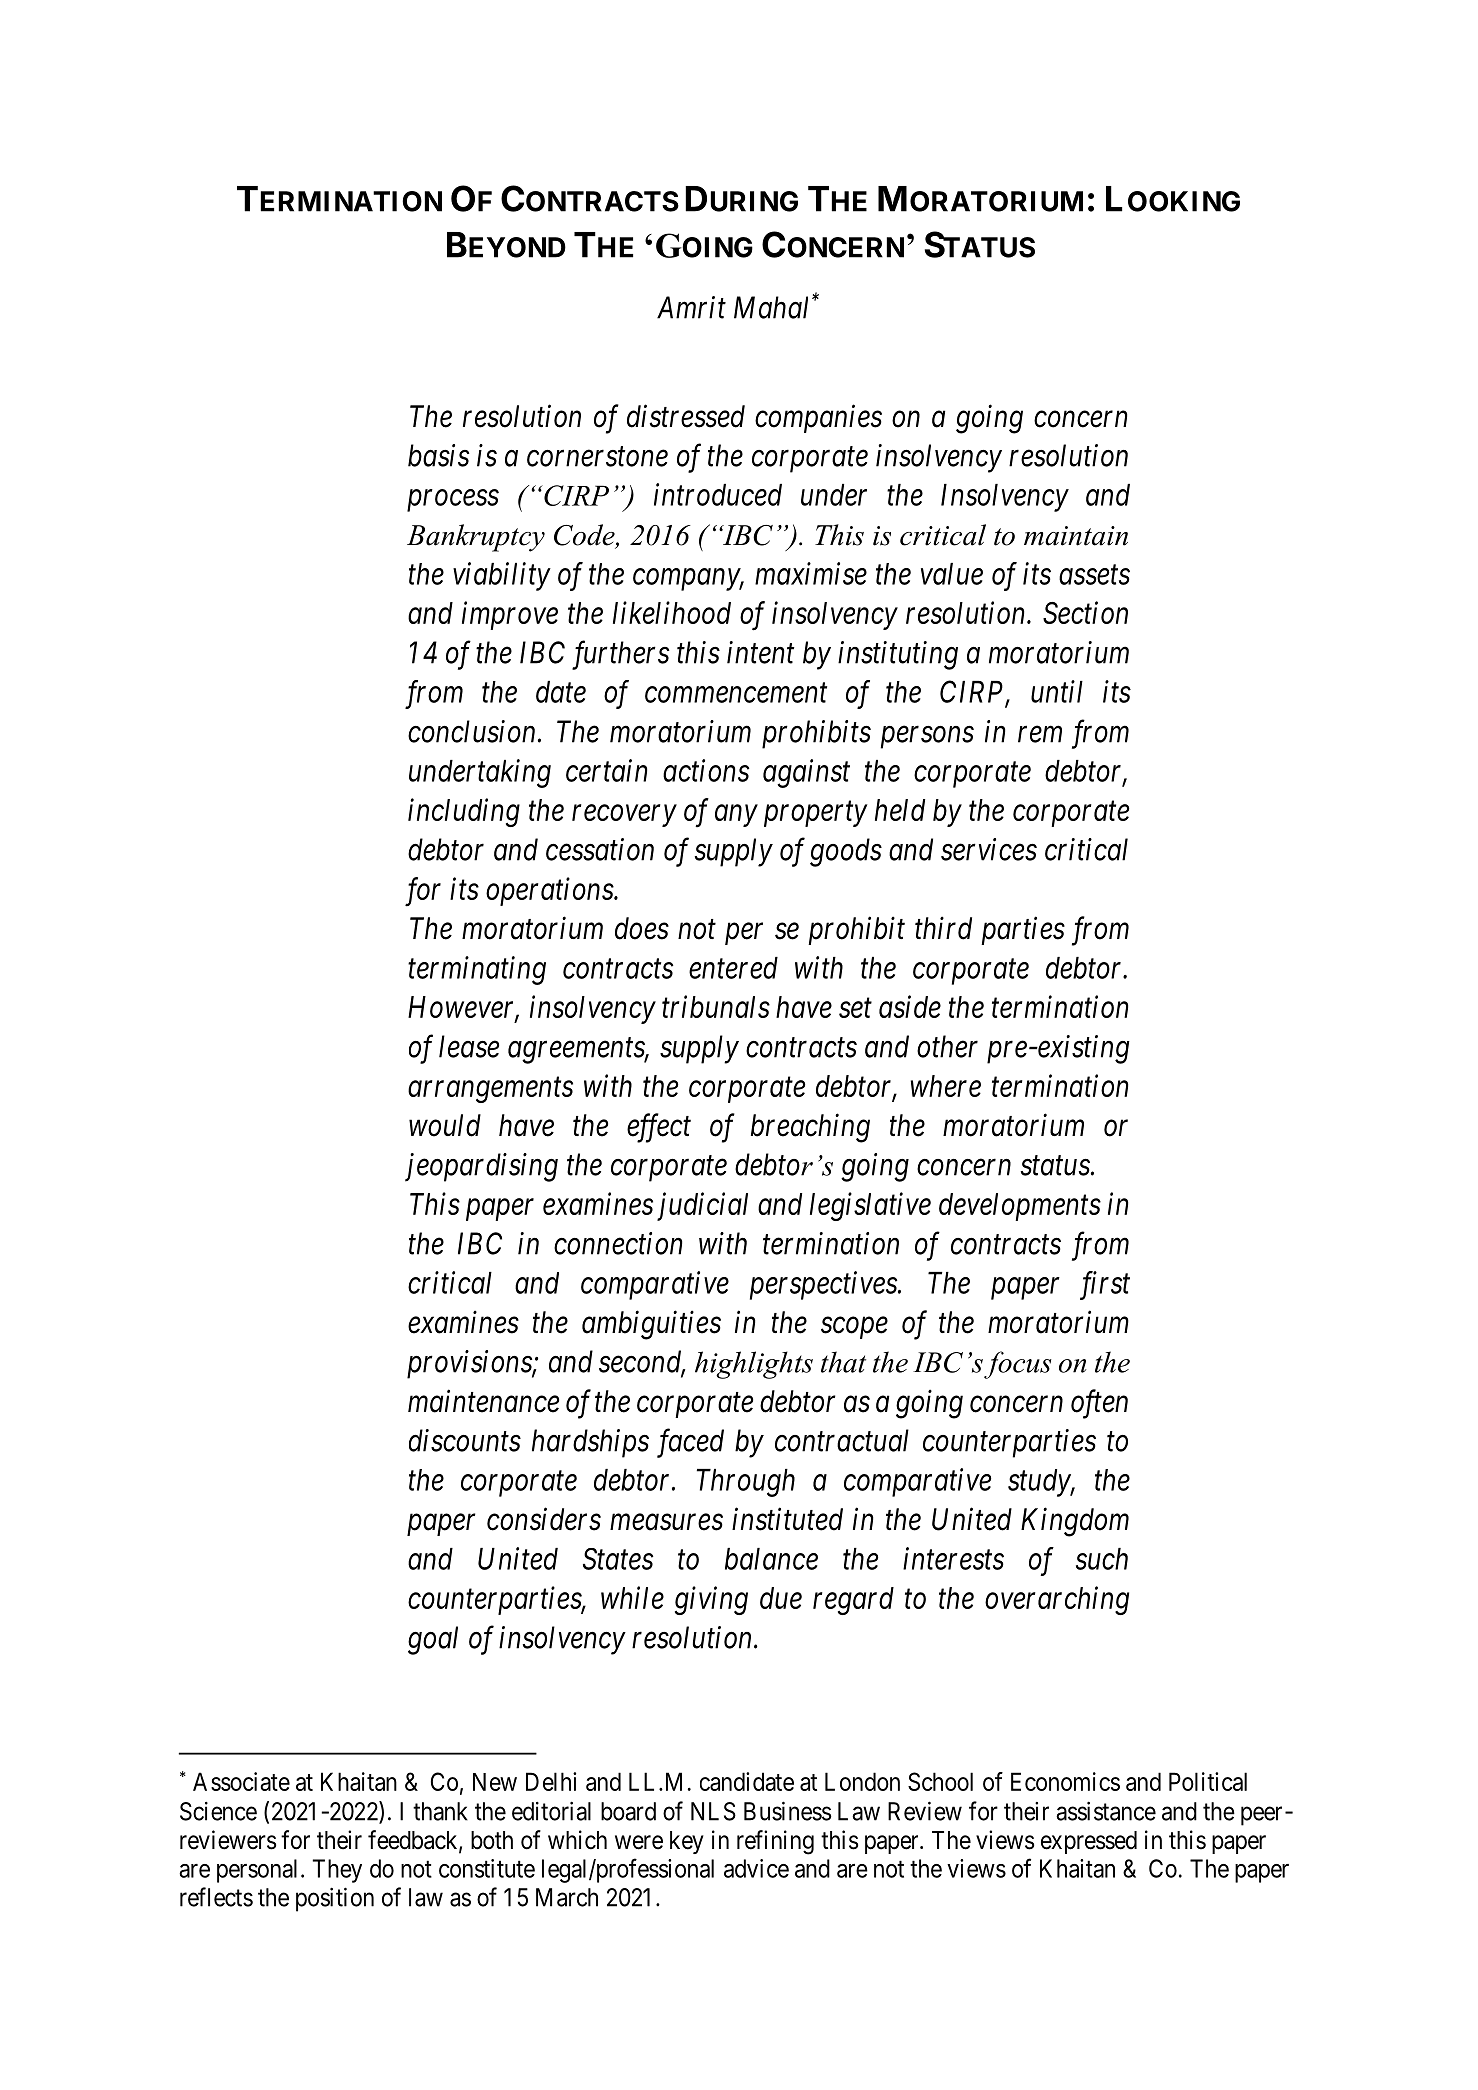 This screenshot has width=1478, height=2090. I want to click on maintain, so click(1076, 536).
